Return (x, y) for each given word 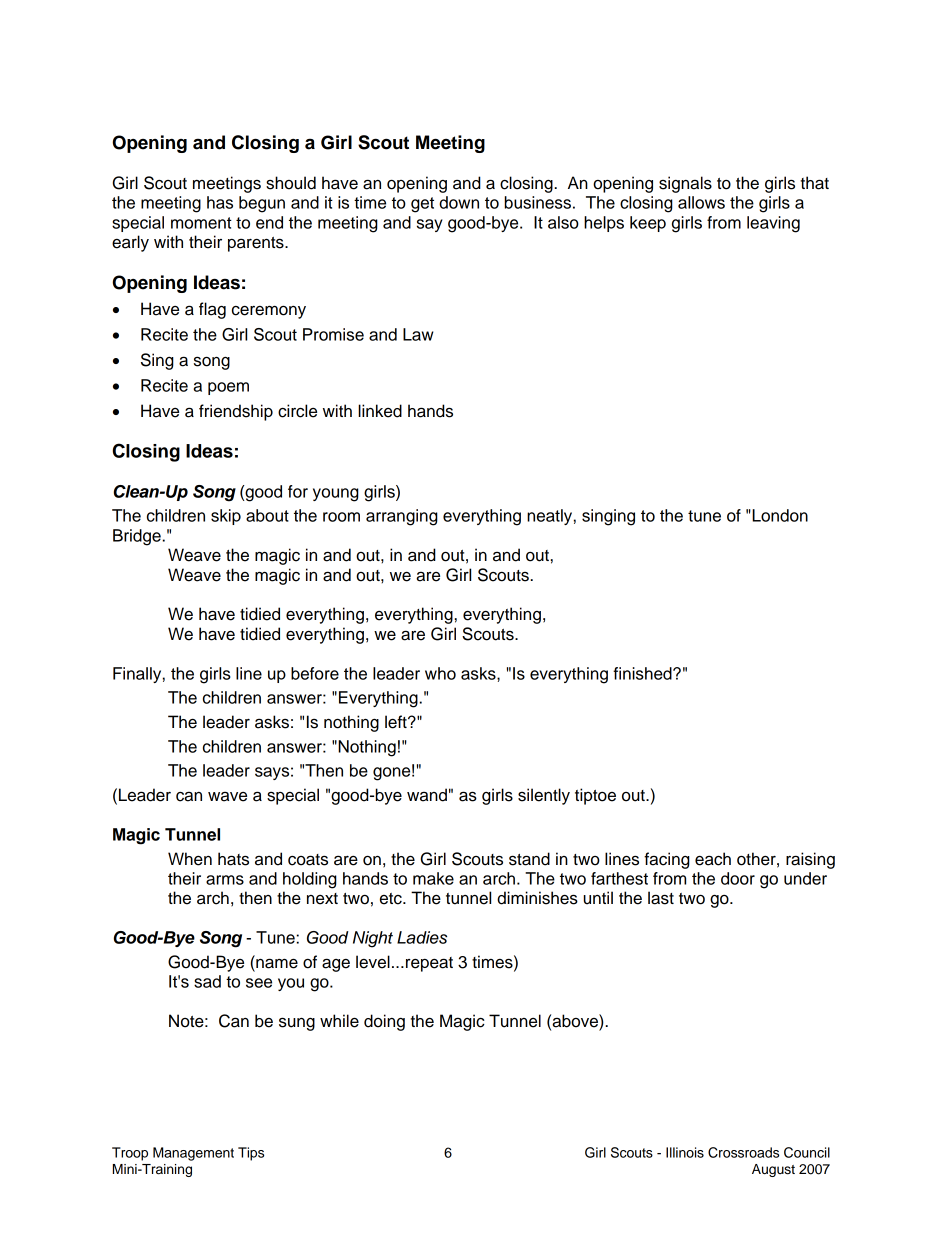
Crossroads (743, 1152)
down (459, 202)
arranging (402, 517)
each (713, 859)
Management (193, 1154)
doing (384, 1022)
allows (701, 202)
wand (427, 795)
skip (226, 517)
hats (233, 859)
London (779, 515)
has (220, 202)
